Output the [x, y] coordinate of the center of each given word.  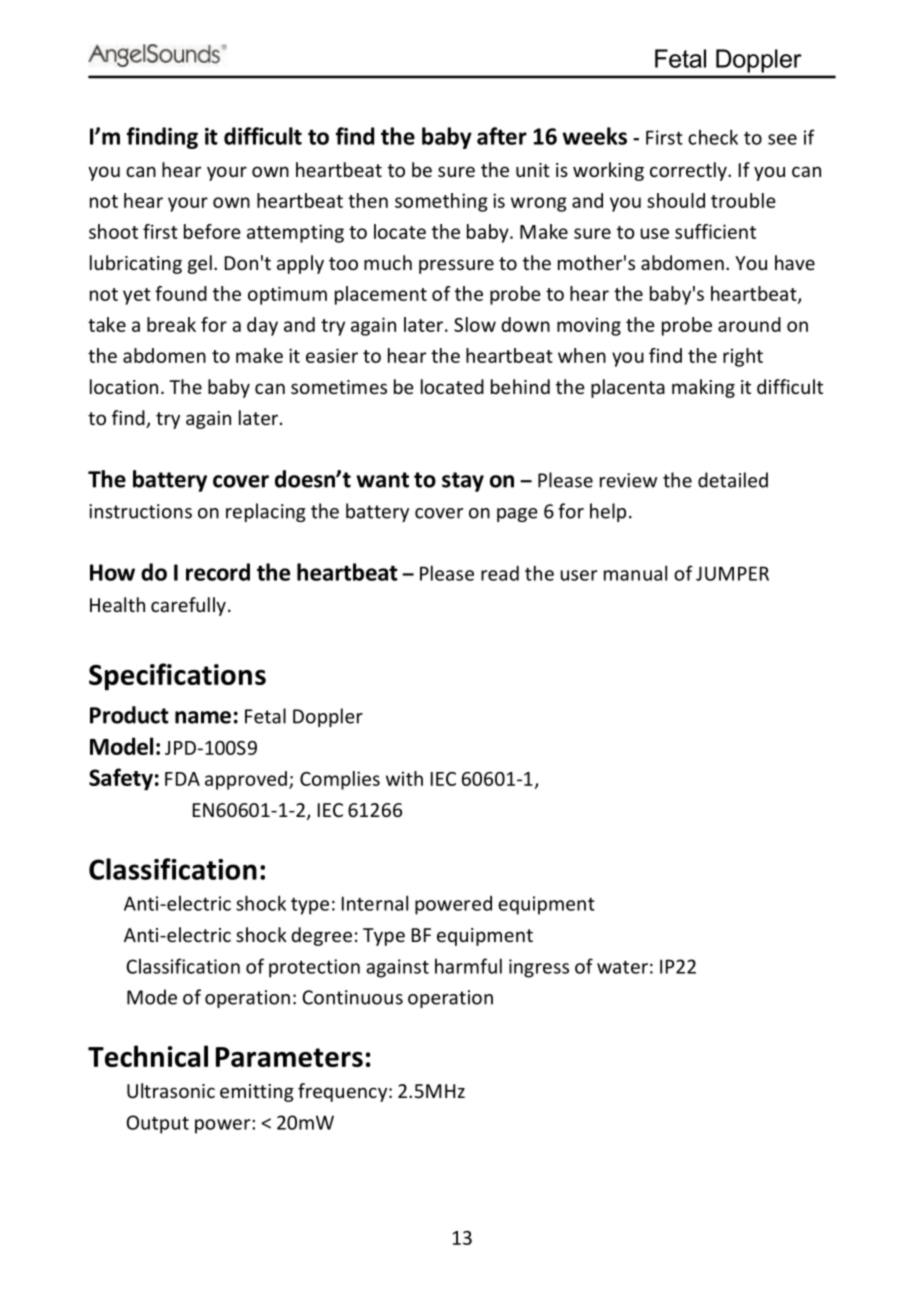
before [212, 231]
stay [463, 482]
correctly [689, 171]
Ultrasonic [171, 1090]
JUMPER [732, 573]
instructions [140, 511]
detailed [733, 480]
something [441, 202]
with [404, 778]
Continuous [352, 997]
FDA [182, 779]
